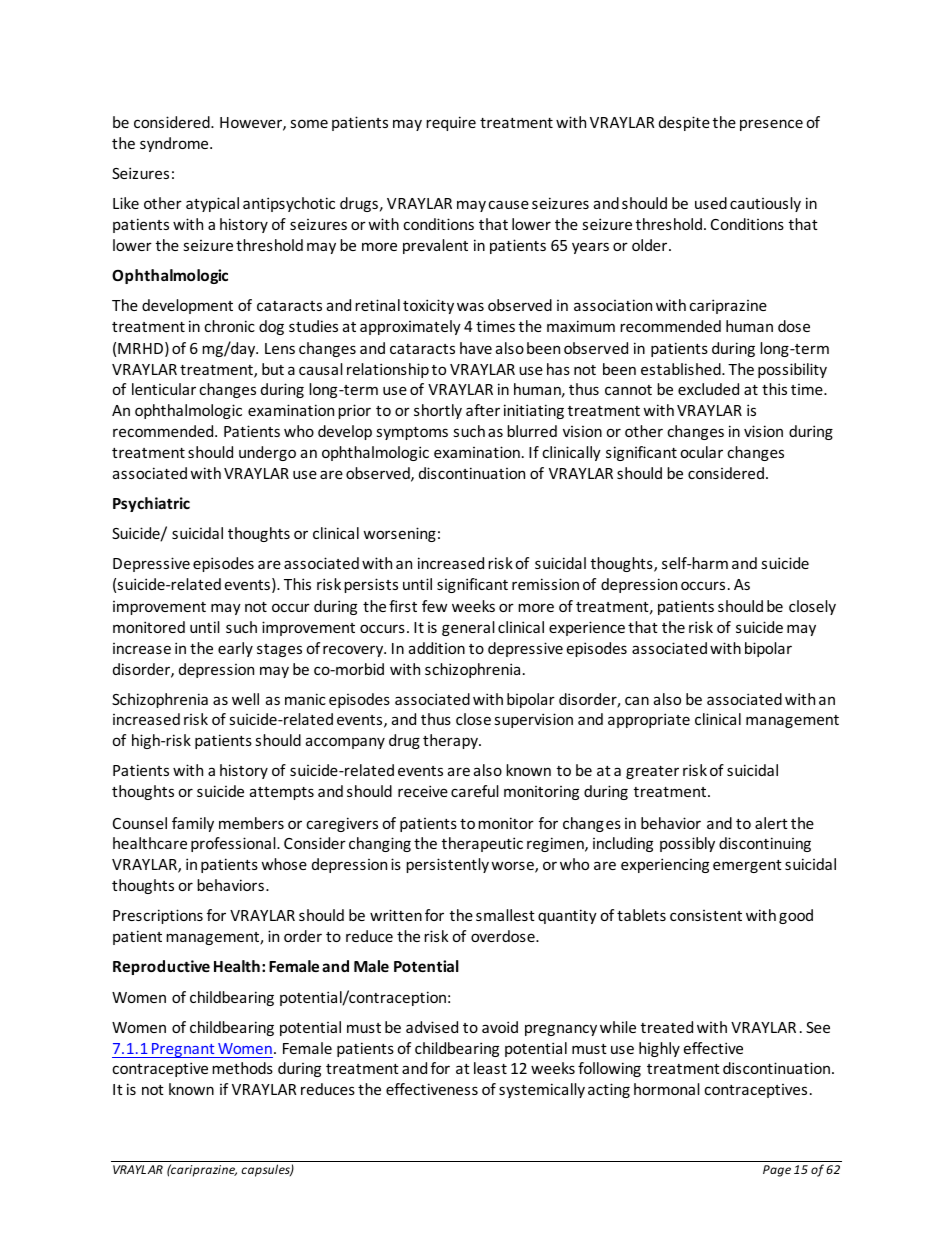  I want to click on presence, so click(771, 125).
